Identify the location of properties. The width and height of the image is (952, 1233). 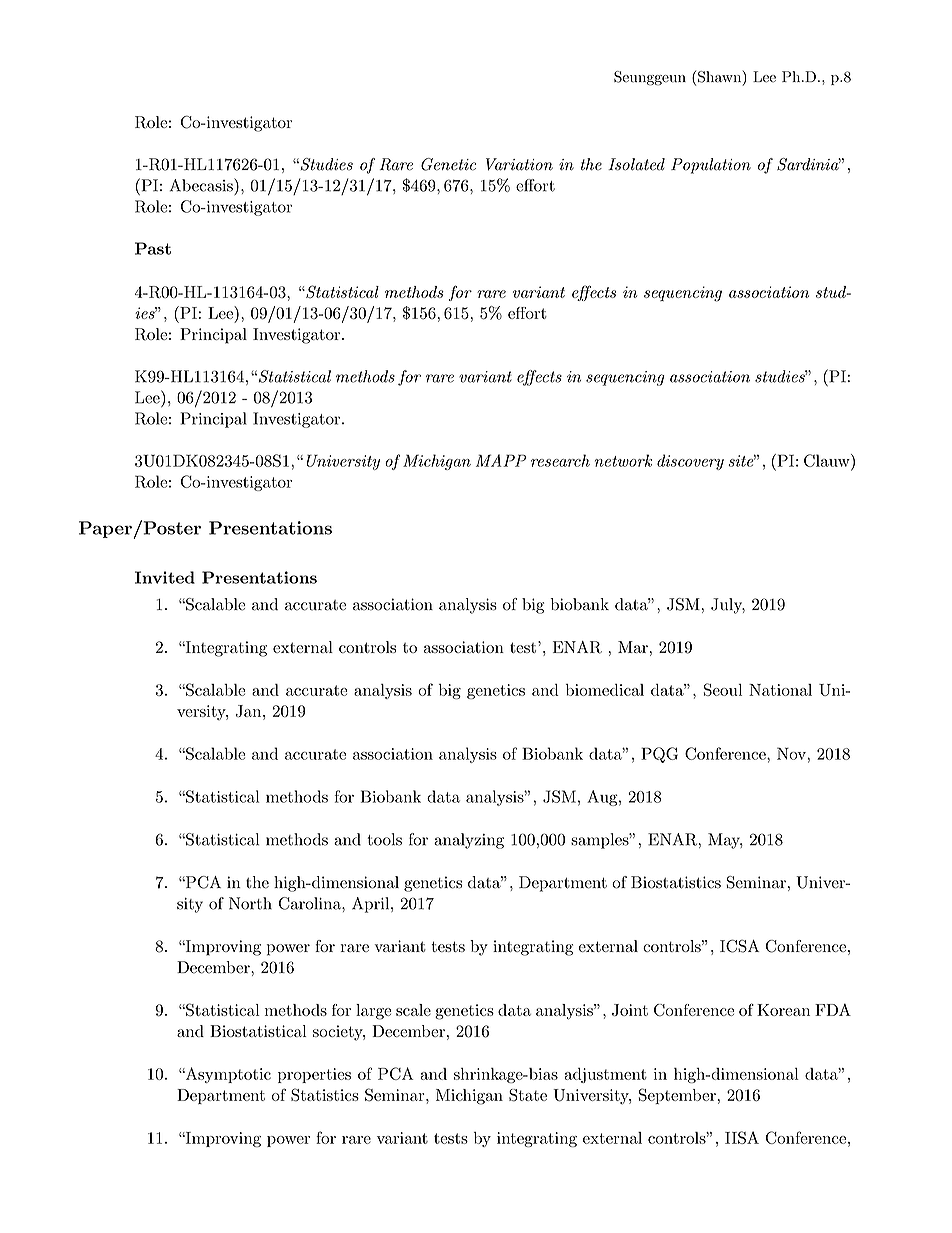
(314, 1075).
